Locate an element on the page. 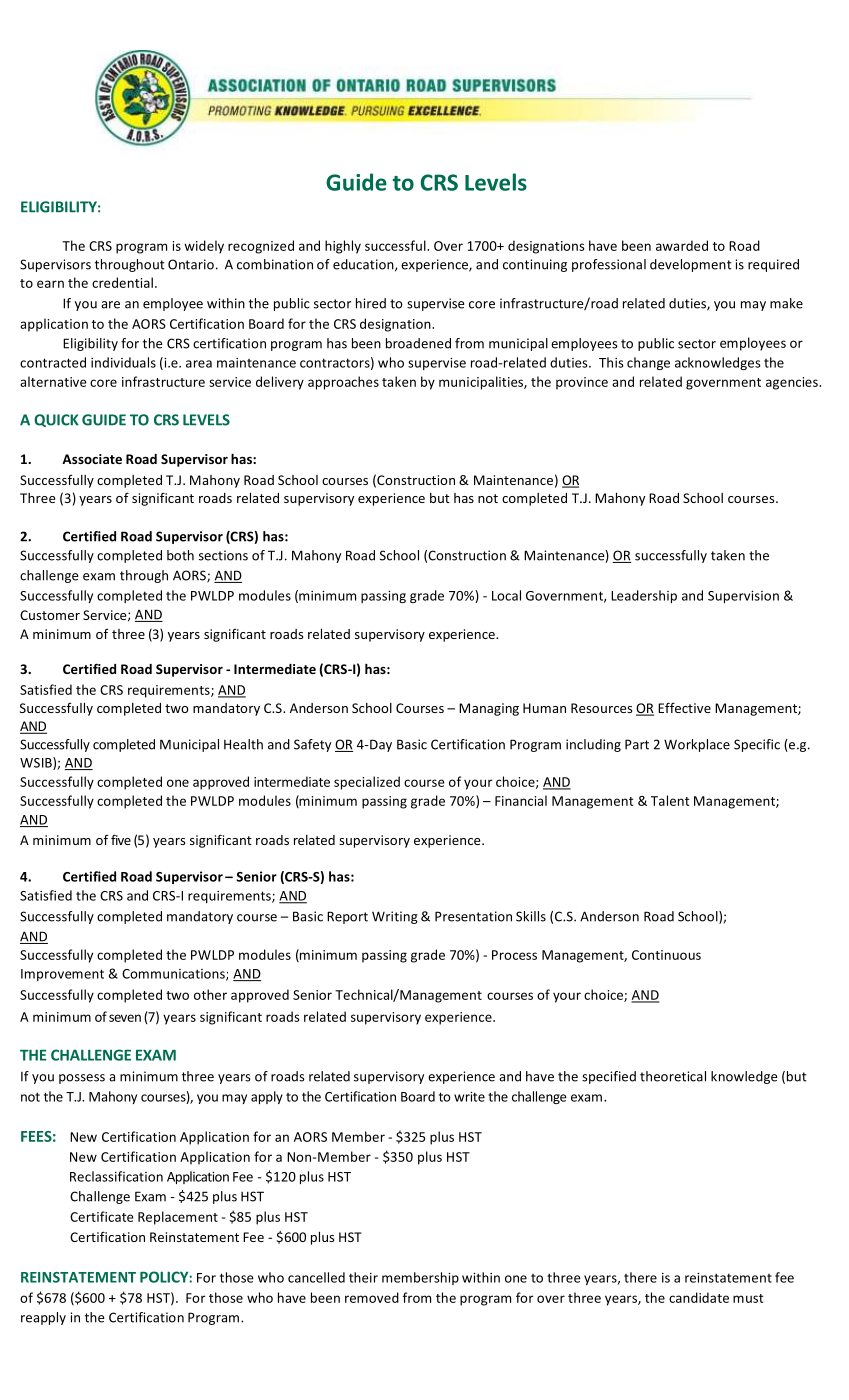 The width and height of the document is (849, 1400). their is located at coordinates (363, 1277).
